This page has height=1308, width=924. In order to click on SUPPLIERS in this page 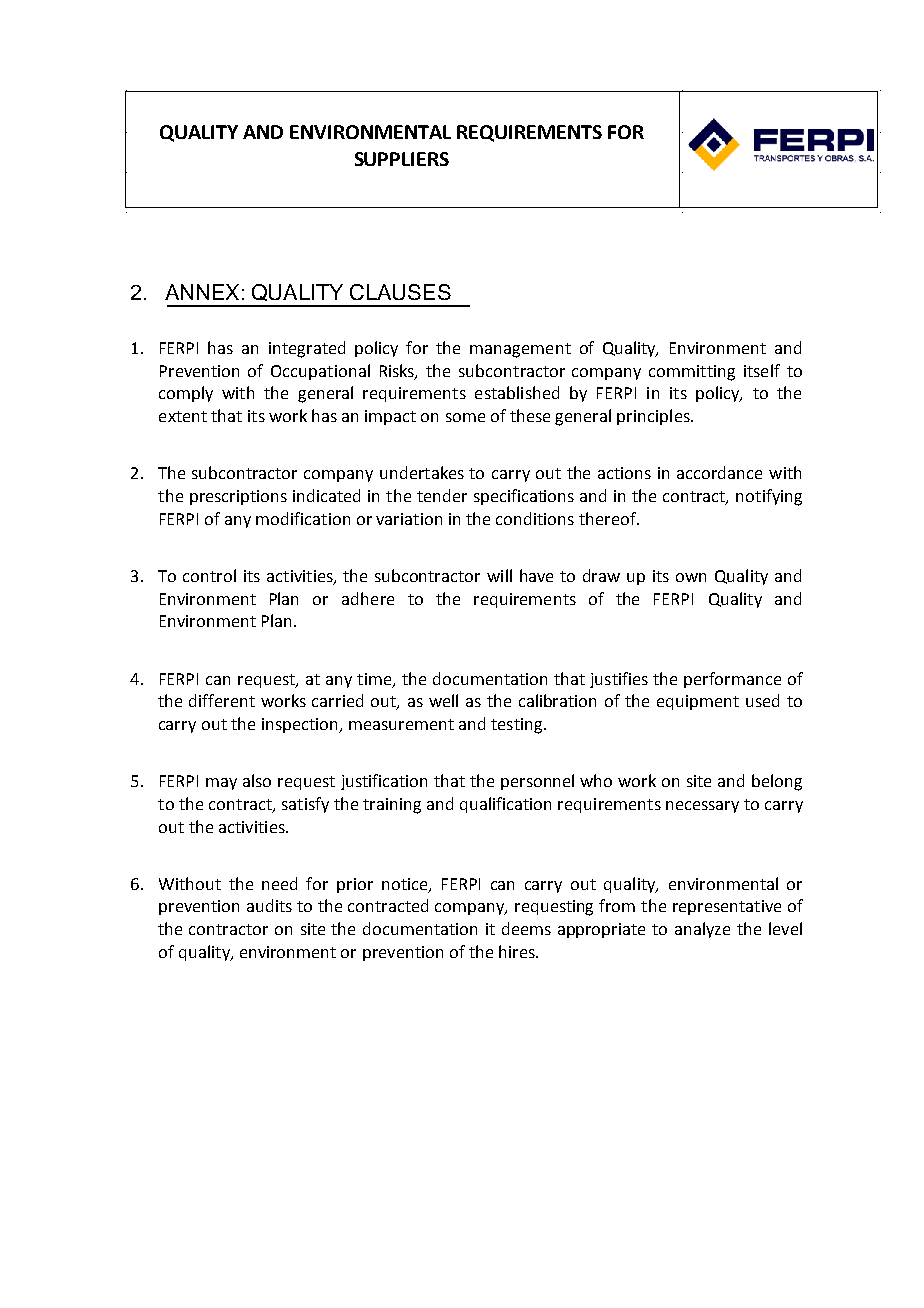, I will do `click(402, 159)`.
